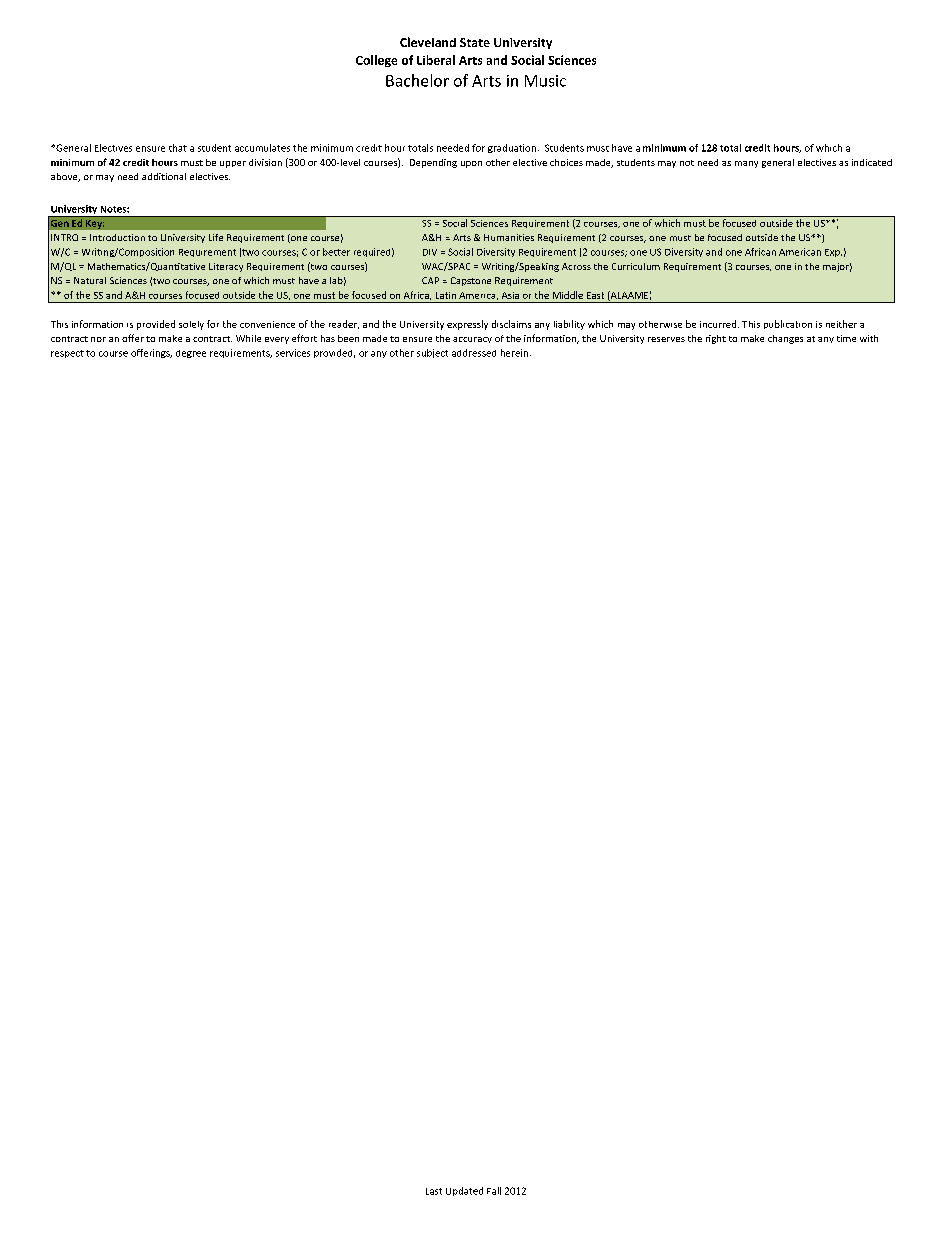  I want to click on Liberal, so click(436, 60).
